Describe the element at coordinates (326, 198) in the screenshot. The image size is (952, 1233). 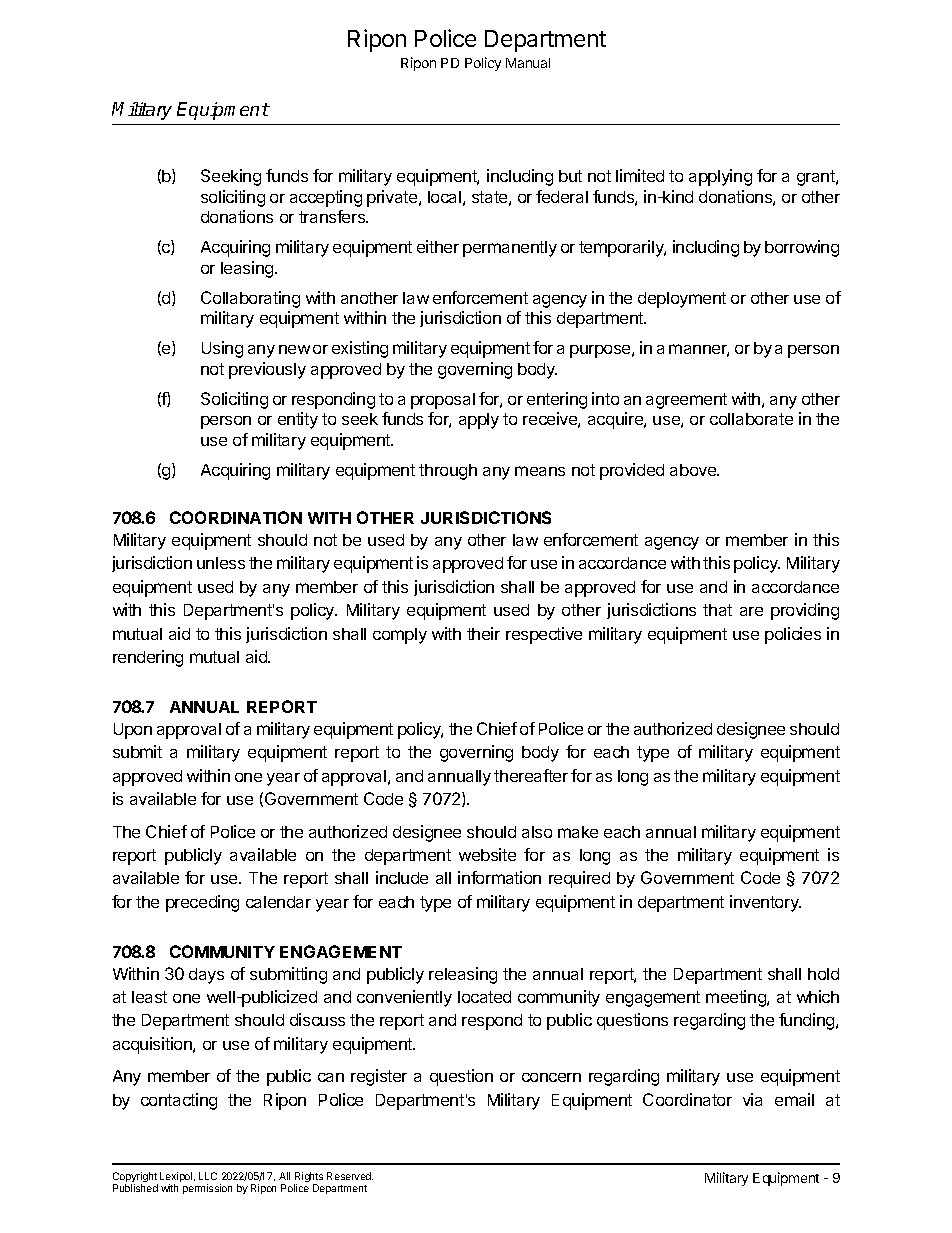
I see `accepting` at that location.
